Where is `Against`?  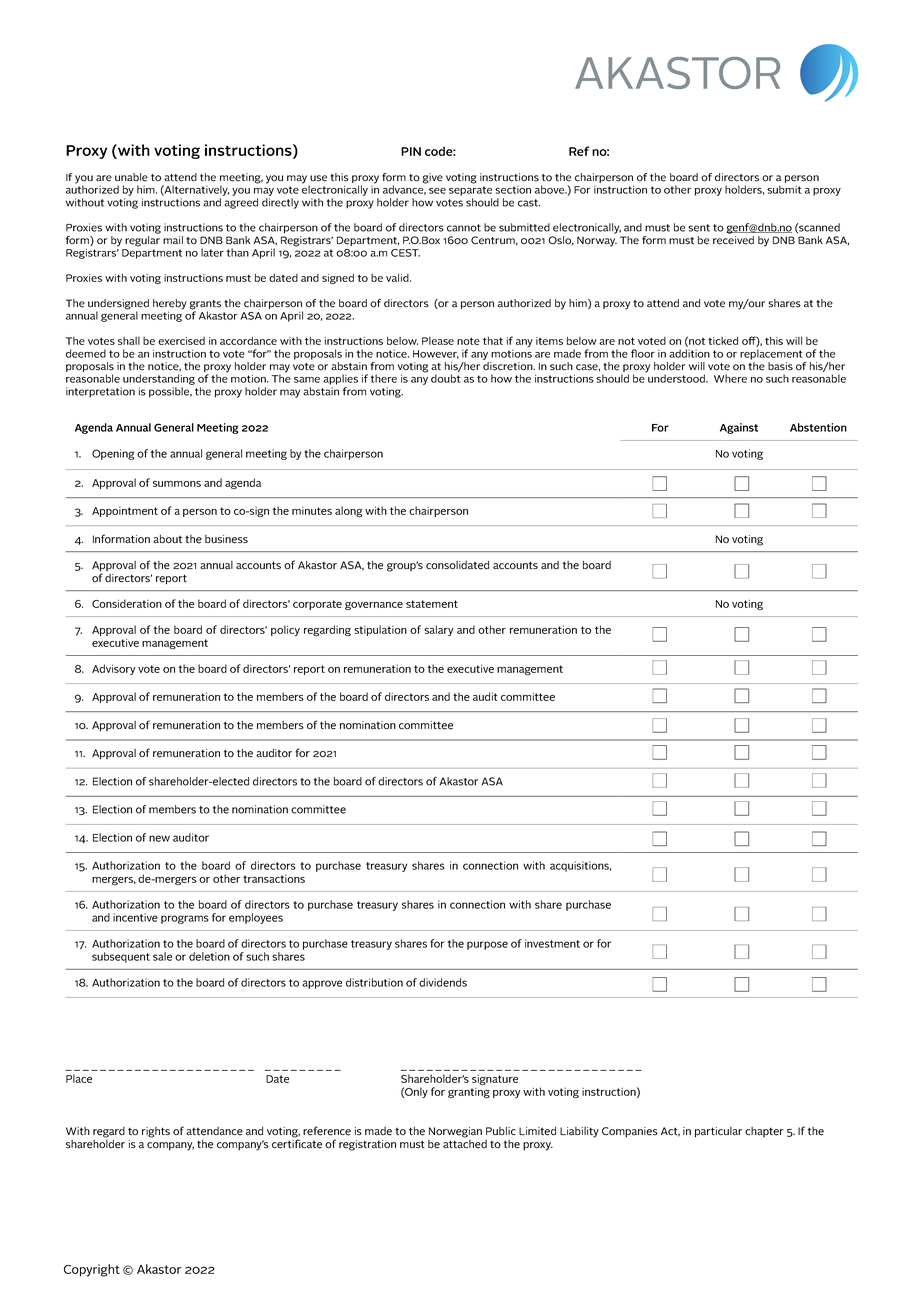 Against is located at coordinates (739, 428).
